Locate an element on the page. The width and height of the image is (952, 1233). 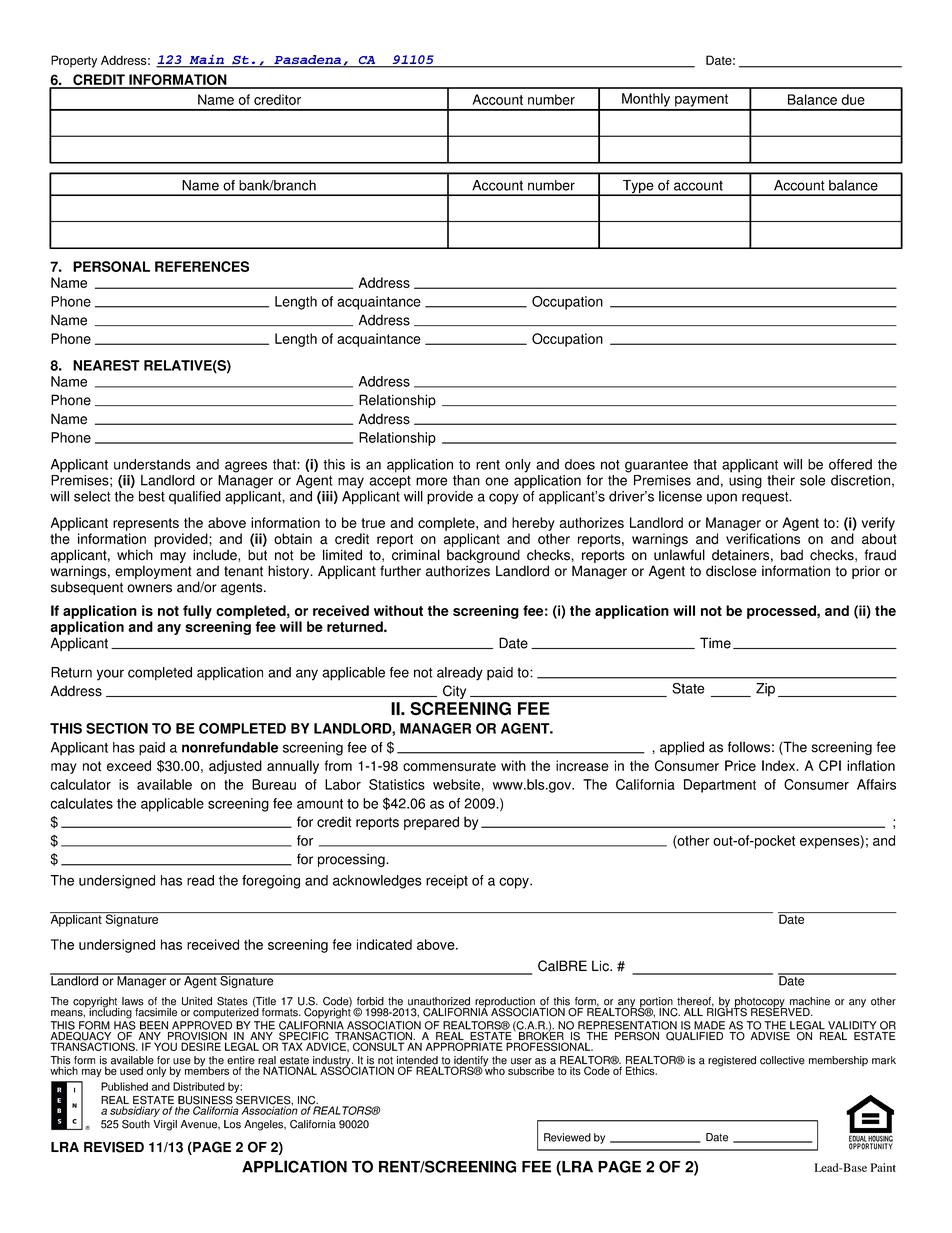
Virgil is located at coordinates (165, 1125).
